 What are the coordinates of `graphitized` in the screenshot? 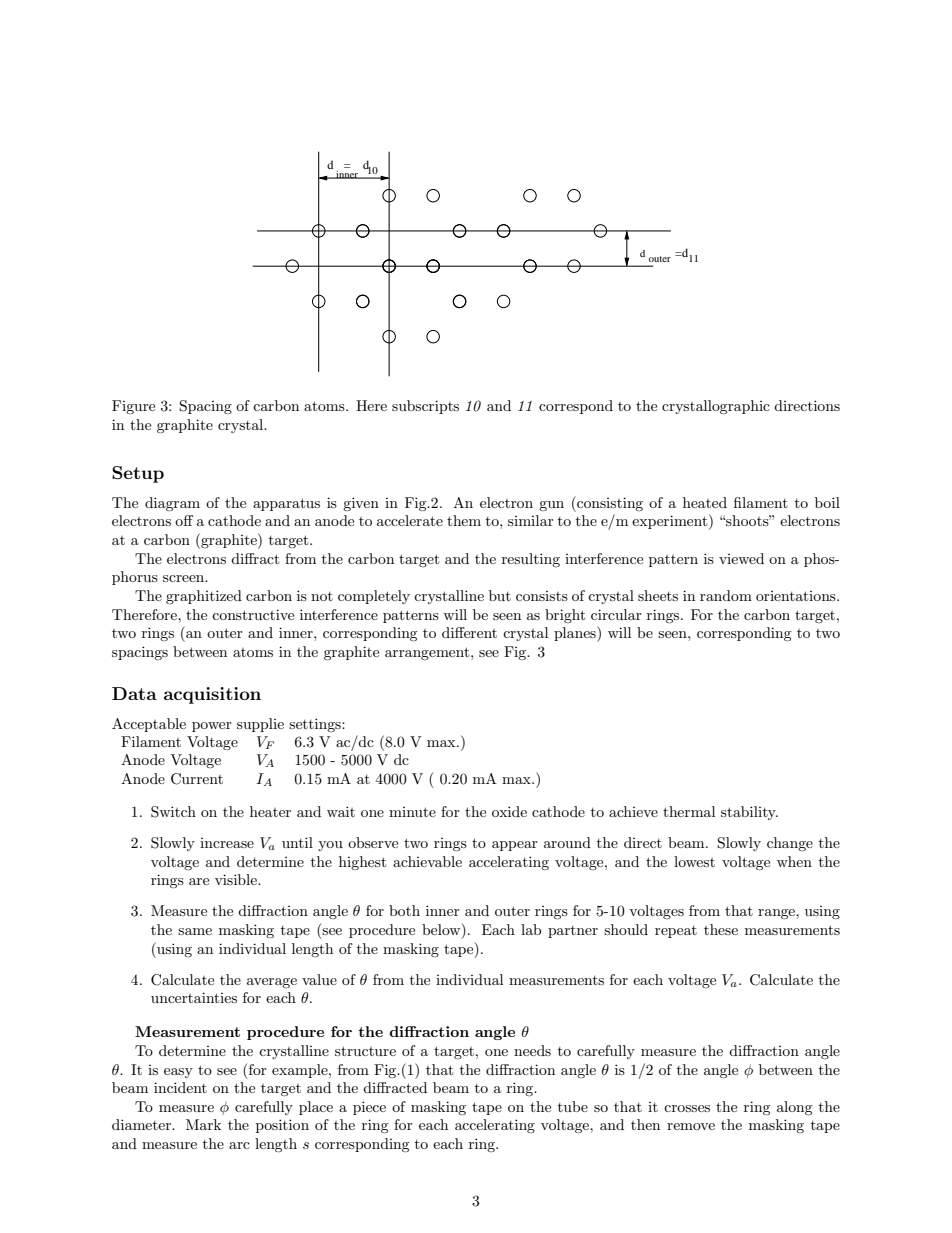 It's located at (204, 597).
